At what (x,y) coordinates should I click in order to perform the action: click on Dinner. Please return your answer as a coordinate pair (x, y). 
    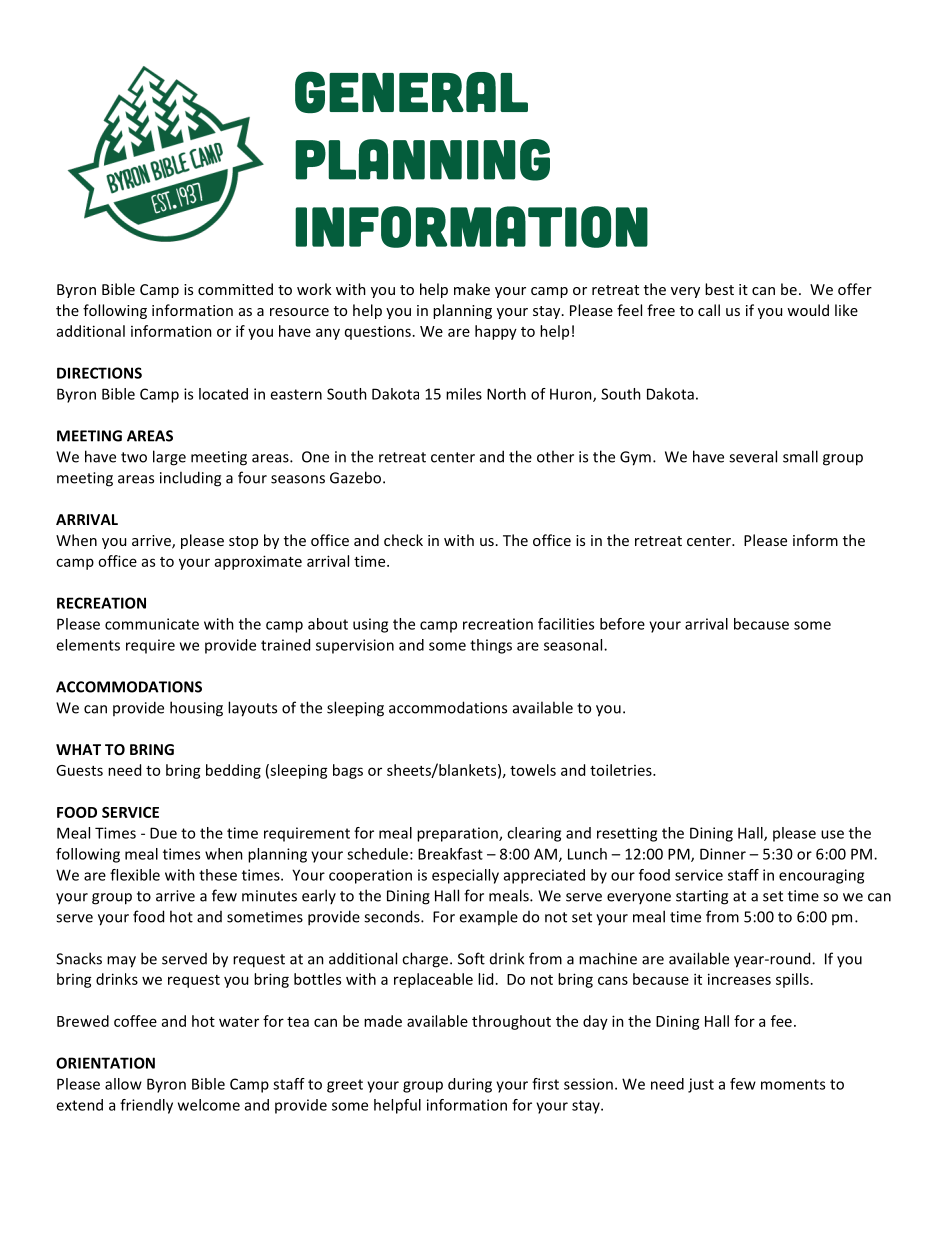
    Looking at the image, I should click on (723, 854).
